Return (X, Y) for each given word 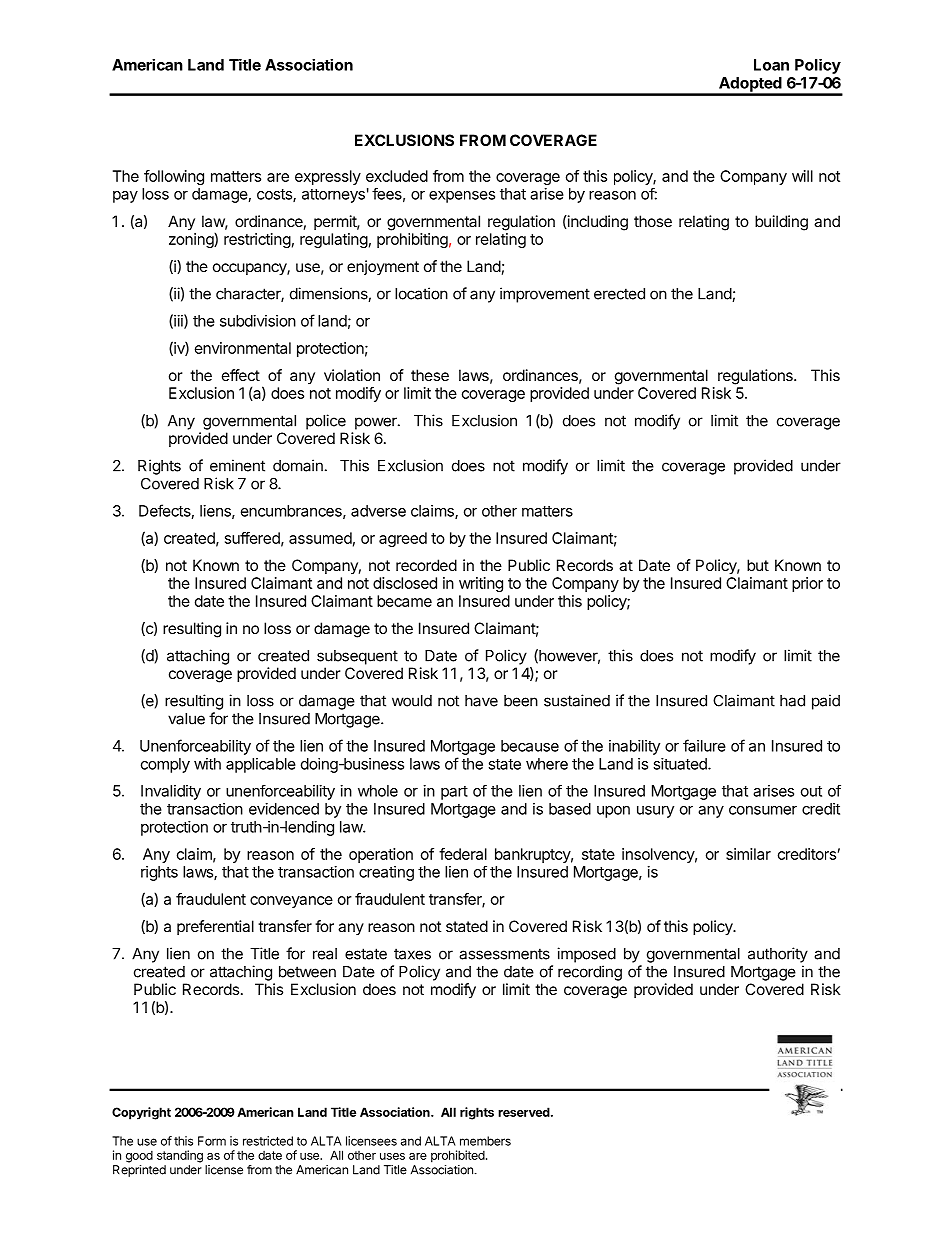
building (781, 223)
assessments (504, 954)
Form (212, 1141)
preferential (215, 927)
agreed (403, 539)
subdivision (258, 321)
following (174, 177)
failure (704, 745)
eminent (237, 465)
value (186, 719)
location (421, 293)
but (758, 565)
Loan (771, 65)
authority (778, 955)
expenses (462, 197)
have (481, 701)
